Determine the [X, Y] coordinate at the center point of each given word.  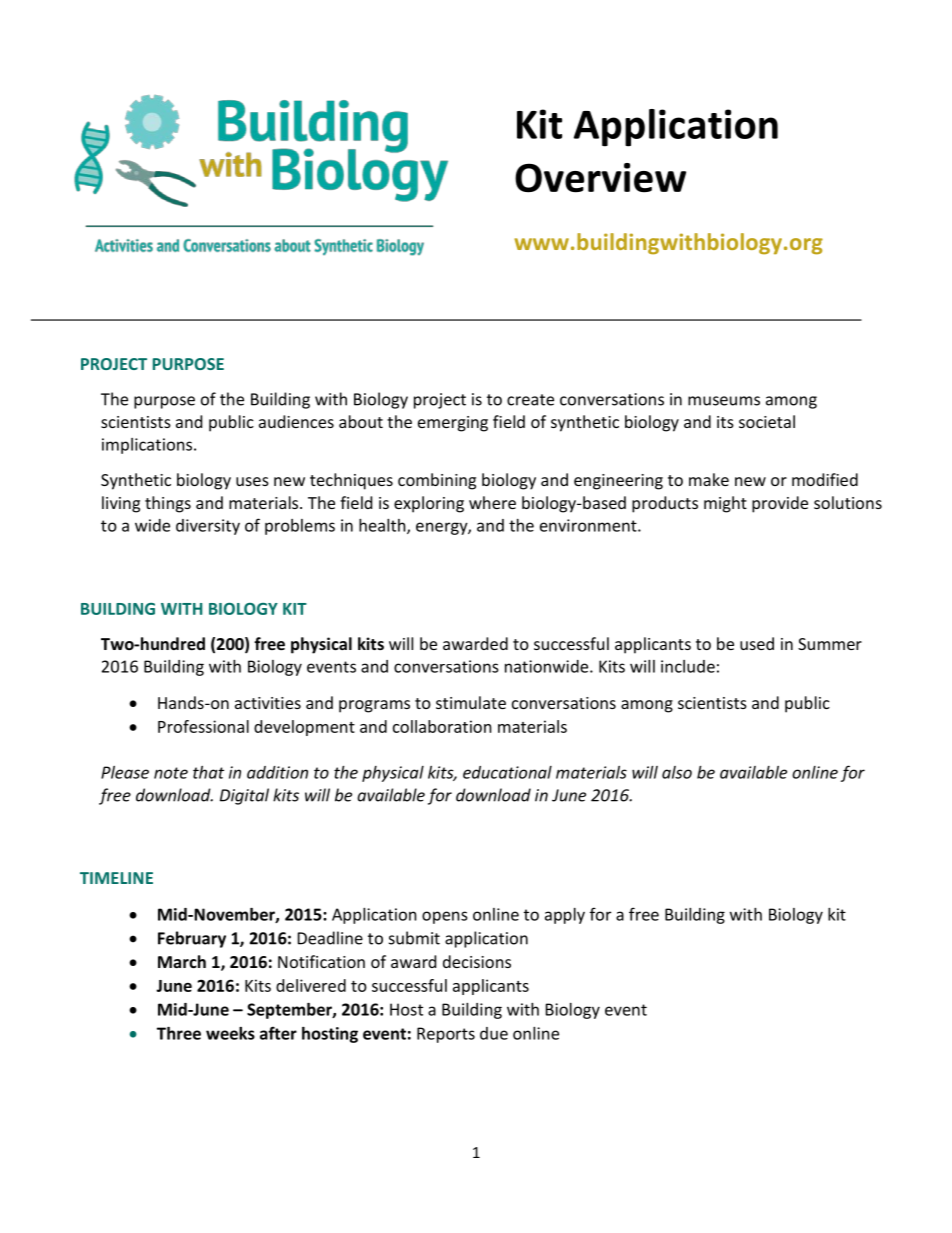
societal [767, 421]
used [757, 643]
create [530, 400]
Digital [244, 796]
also [677, 772]
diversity [208, 527]
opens [445, 917]
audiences [296, 421]
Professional [203, 726]
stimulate [471, 702]
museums [724, 401]
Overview [600, 178]
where [492, 502]
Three [179, 1033]
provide [780, 504]
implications [148, 446]
